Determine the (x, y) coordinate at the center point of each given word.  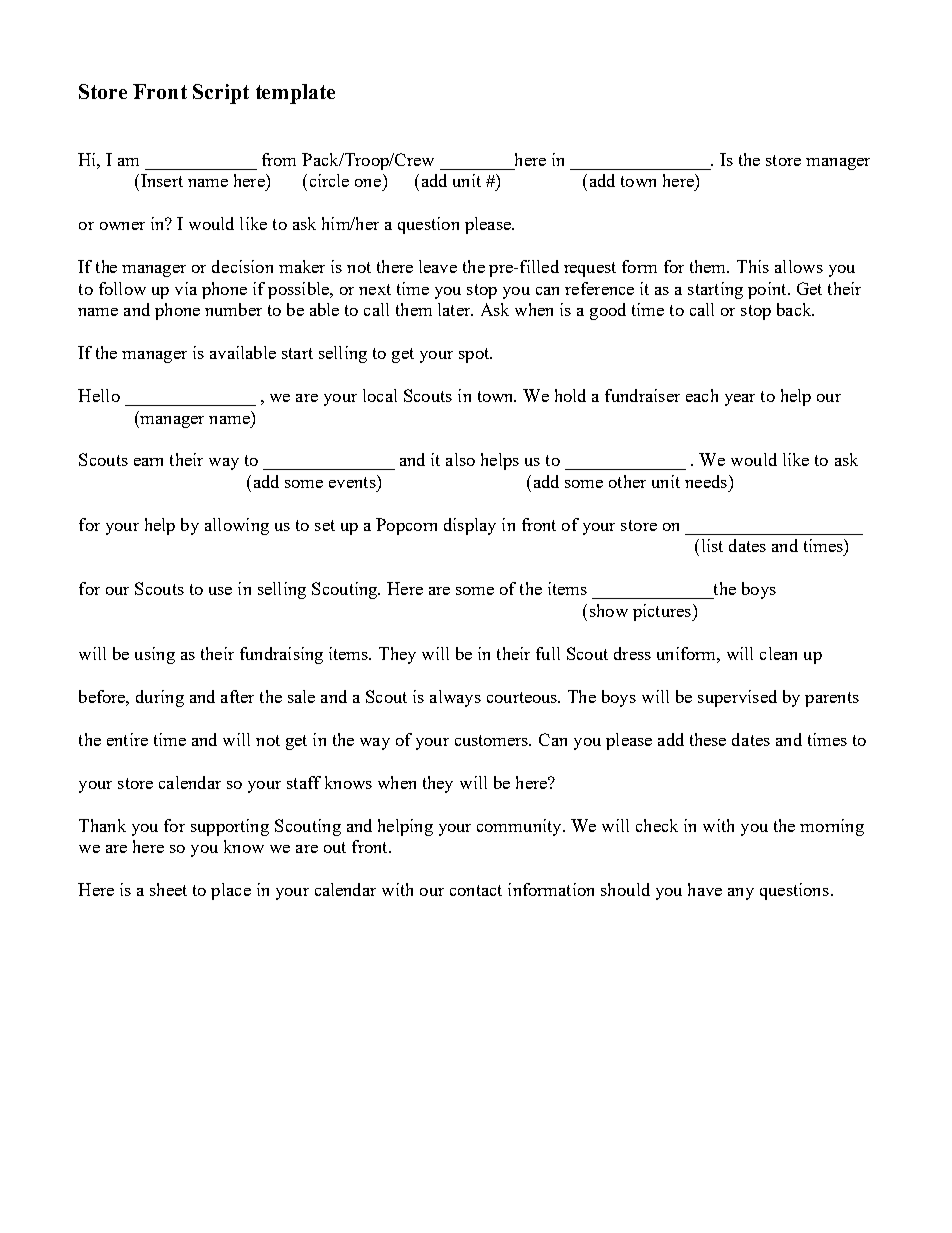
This (753, 266)
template (295, 94)
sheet (168, 889)
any (741, 894)
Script (221, 94)
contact (476, 890)
